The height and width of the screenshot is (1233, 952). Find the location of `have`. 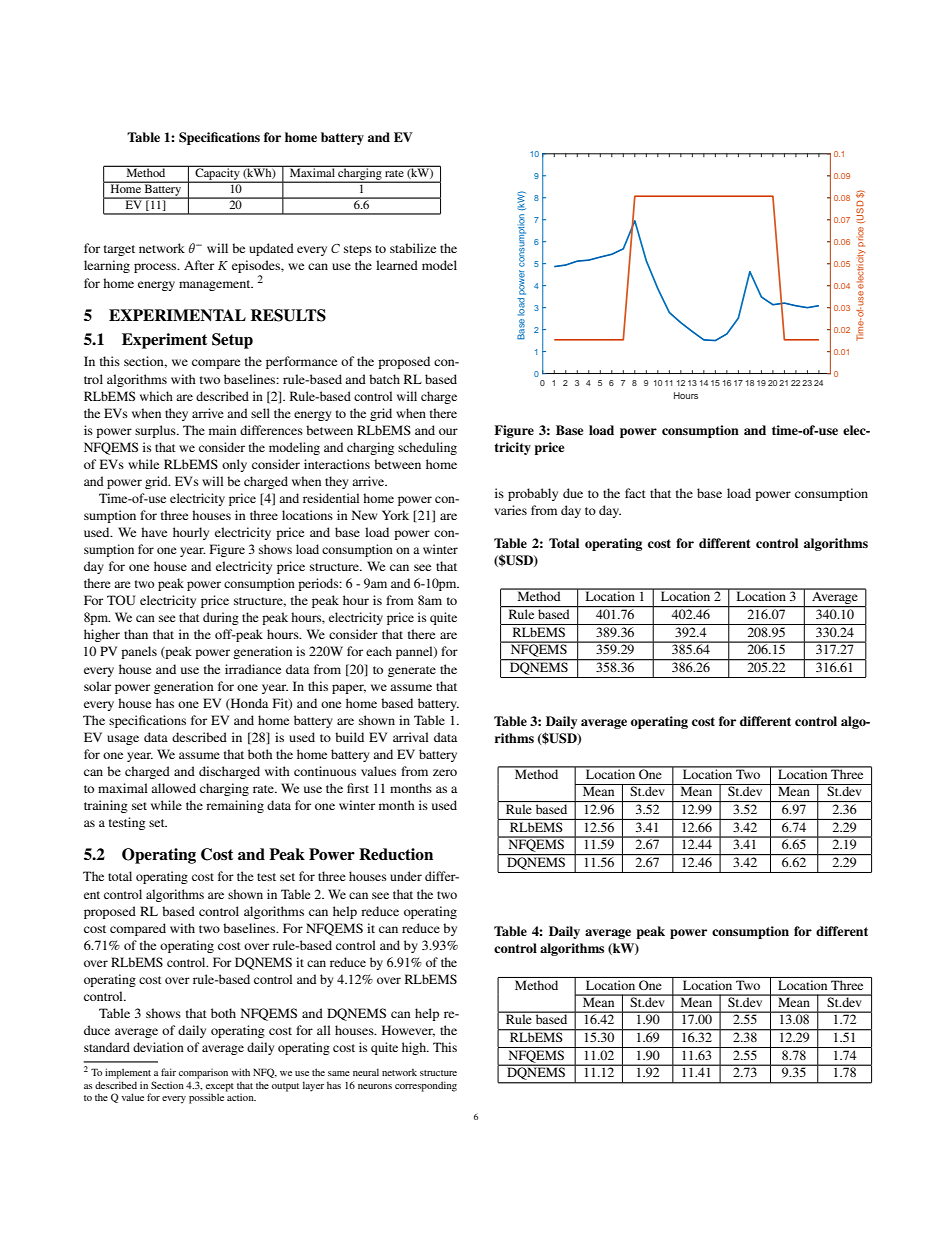

have is located at coordinates (154, 532).
